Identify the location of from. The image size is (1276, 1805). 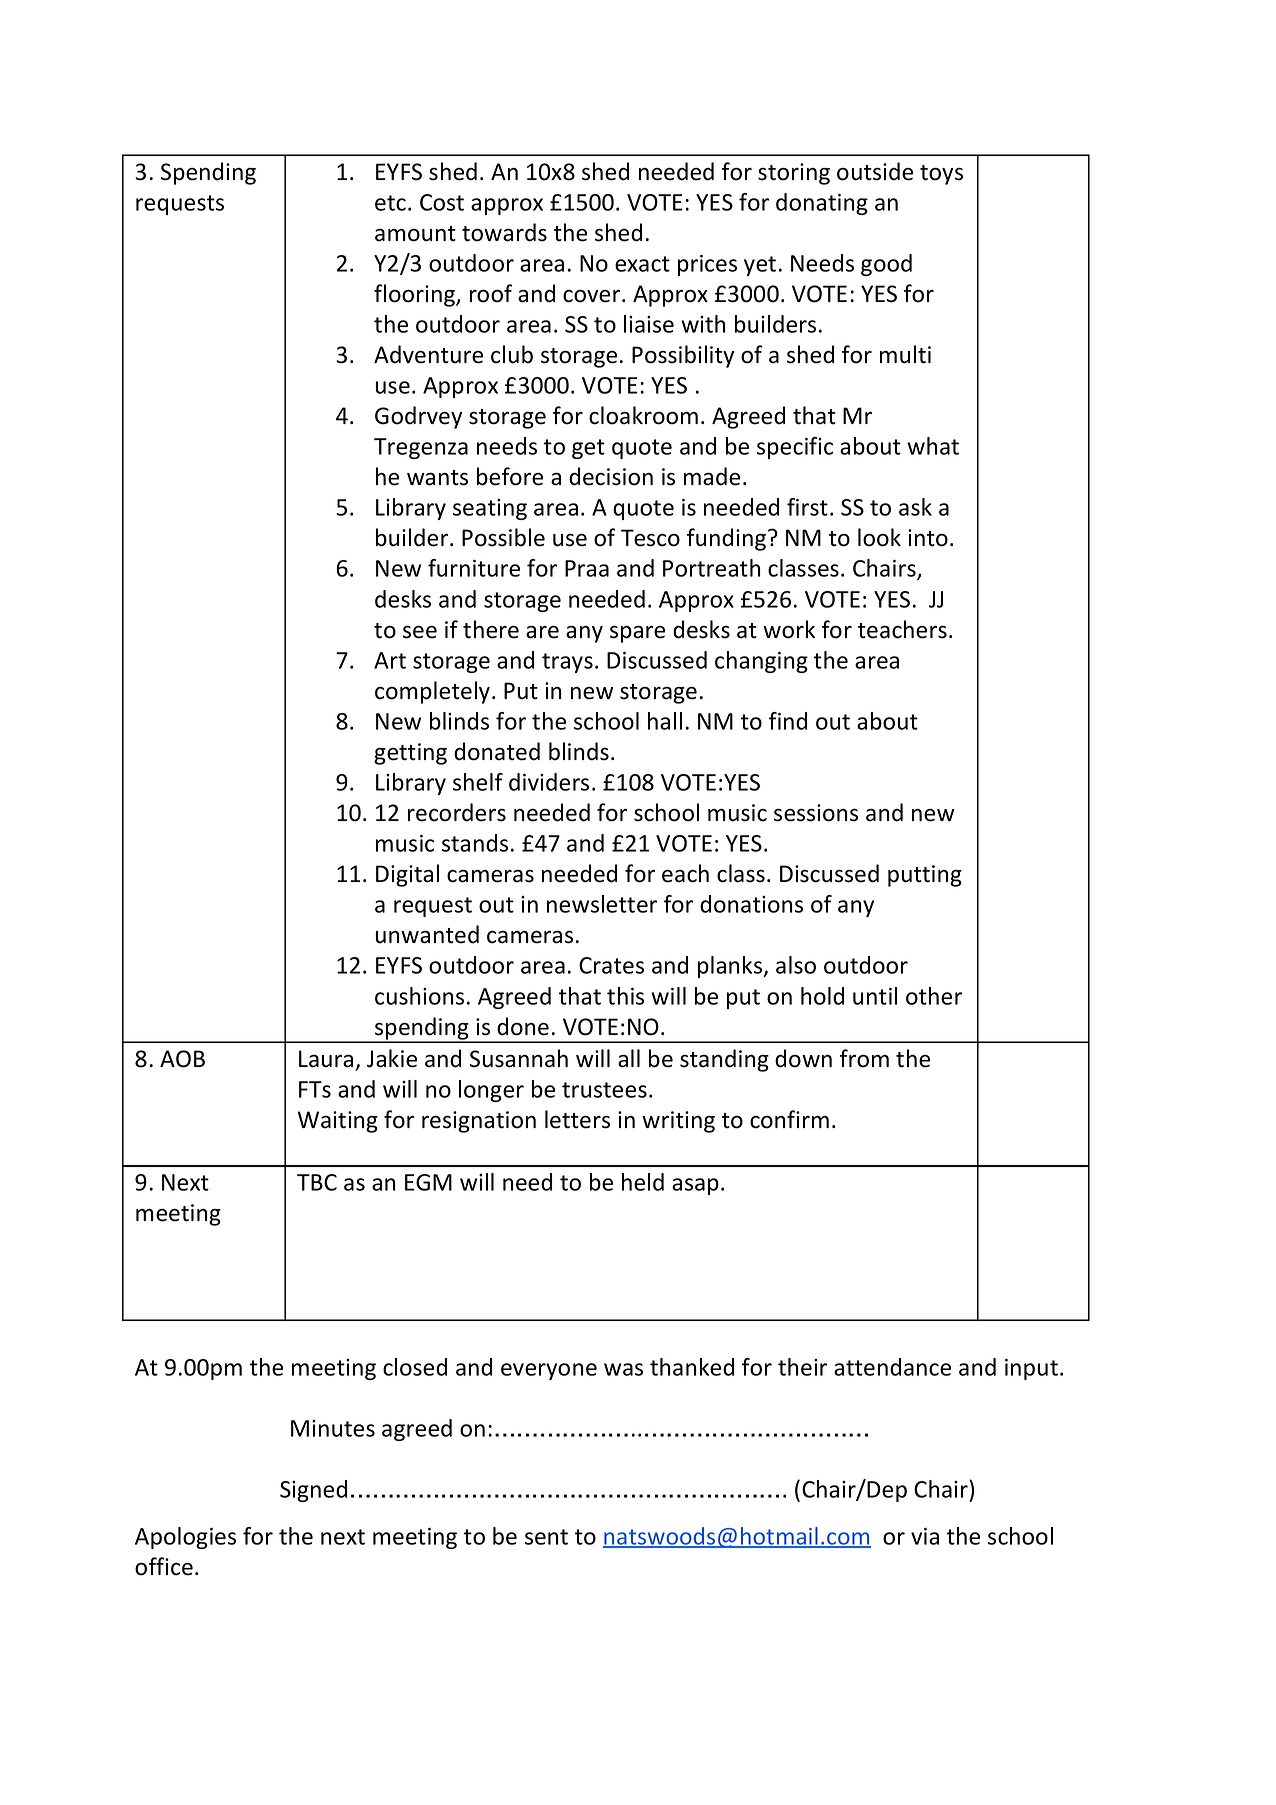
(864, 1058).
